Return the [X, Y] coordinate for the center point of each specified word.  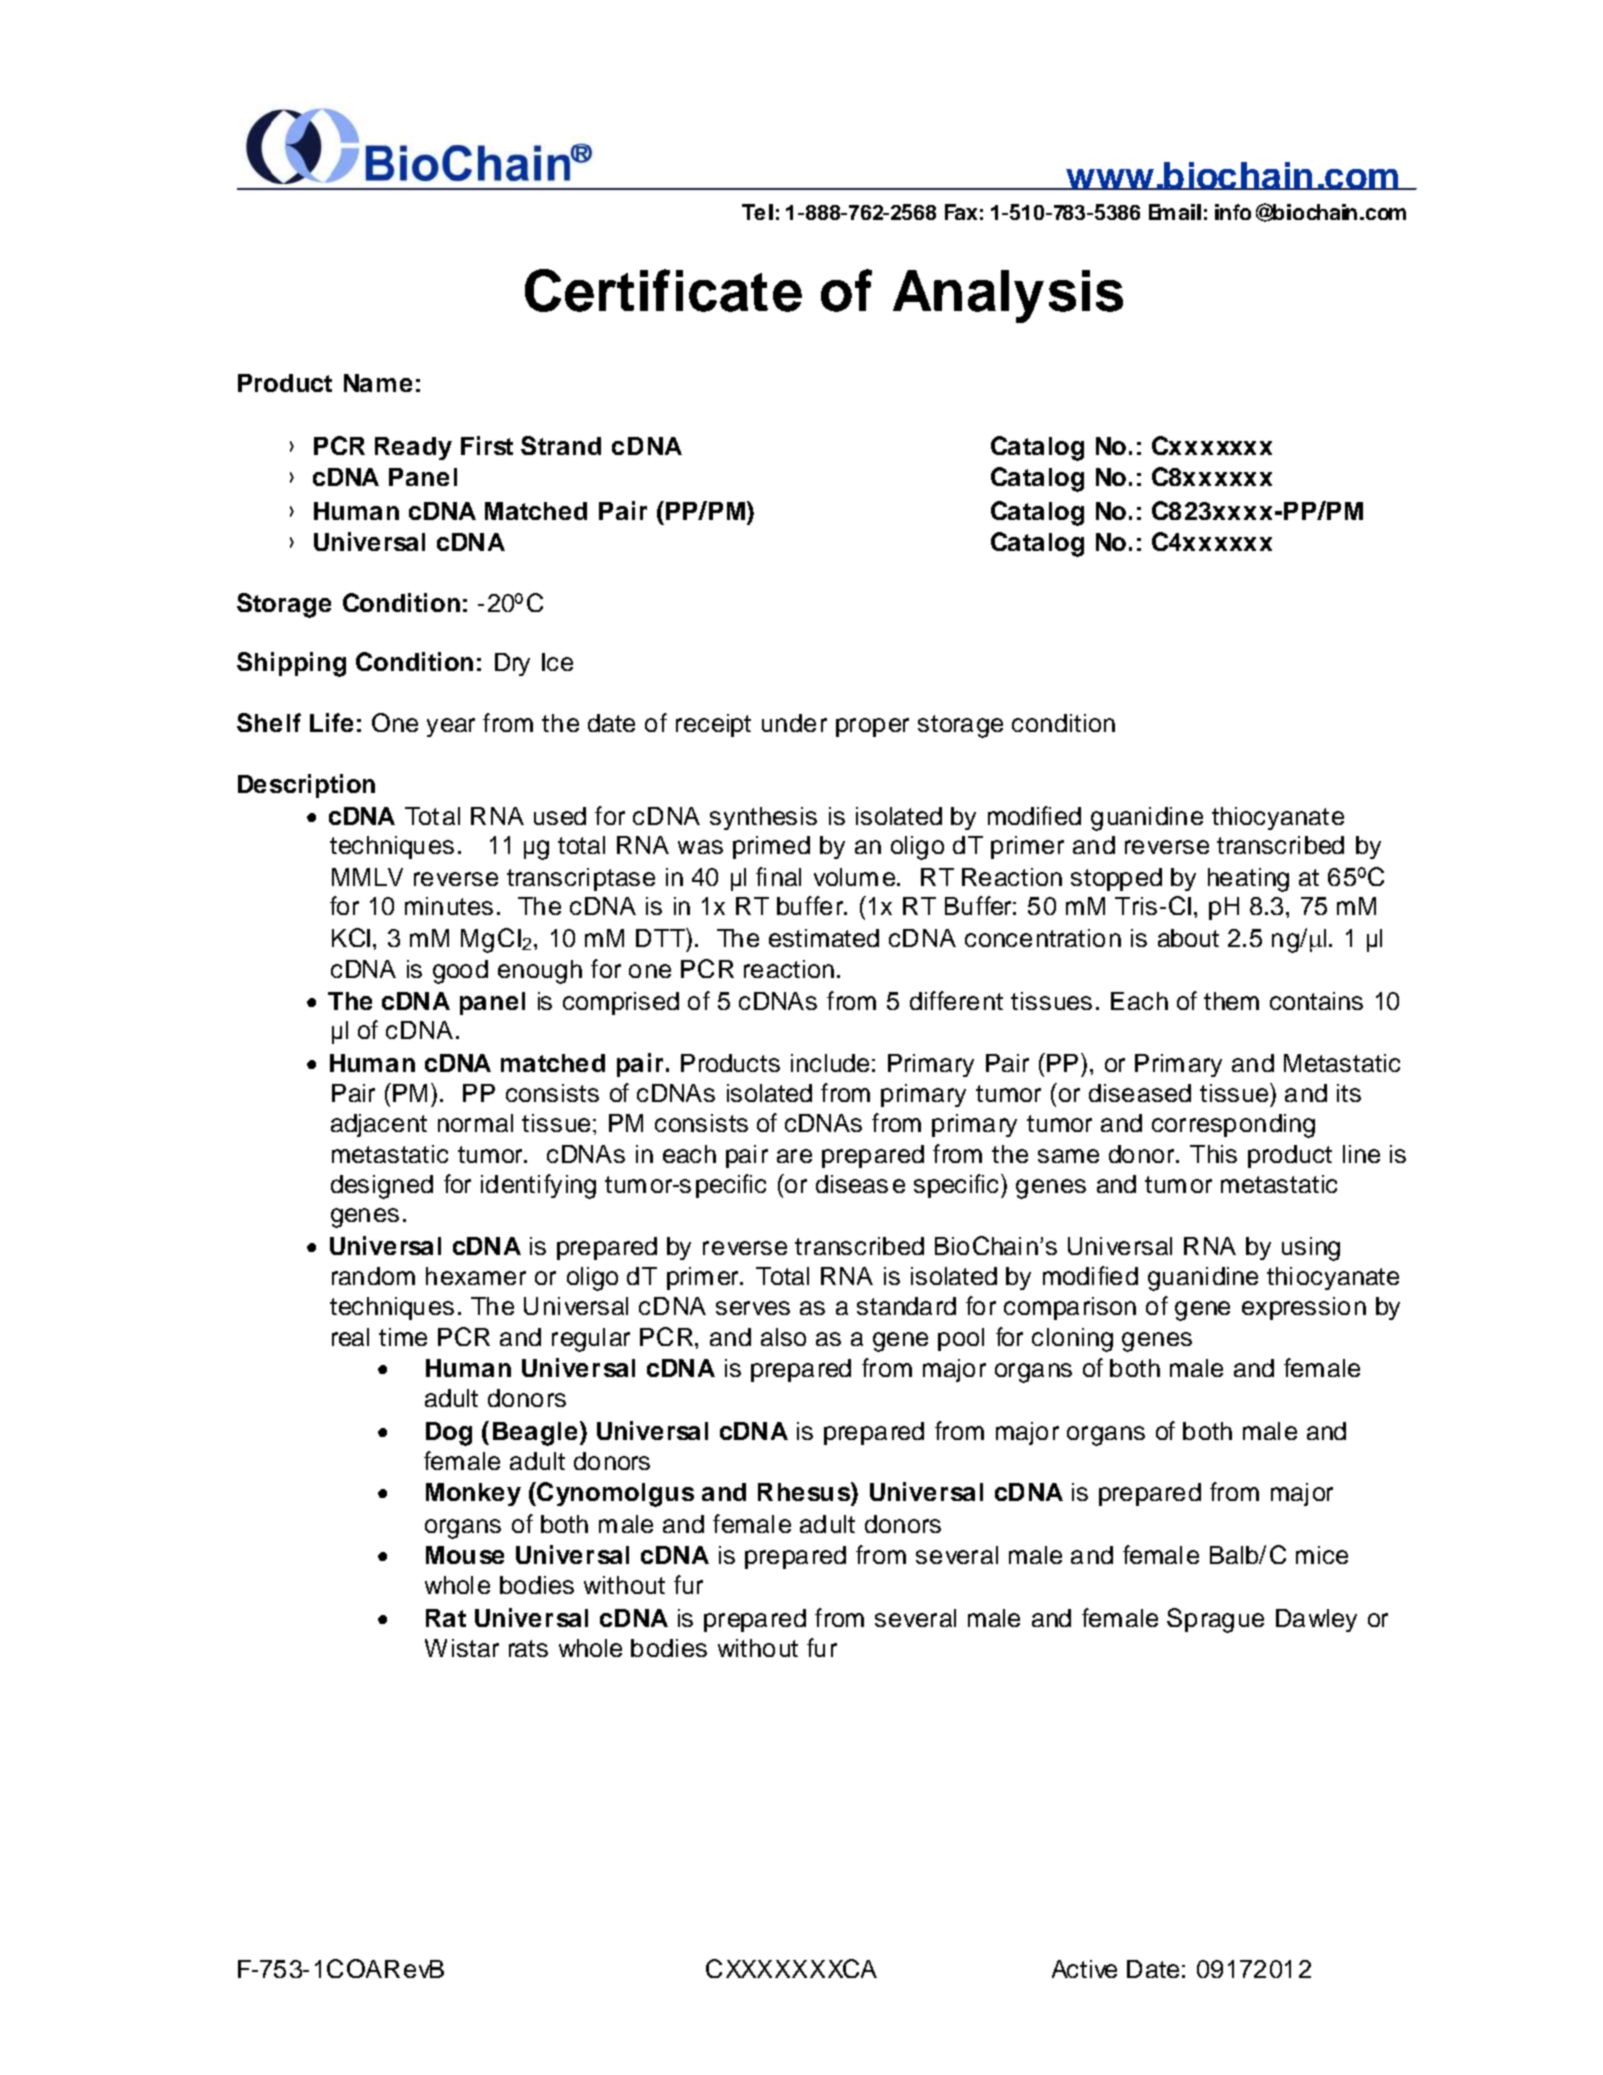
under [794, 723]
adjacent [379, 1125]
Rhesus [805, 1491]
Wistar [462, 1648]
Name [378, 383]
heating [1248, 880]
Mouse [465, 1555]
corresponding [1233, 1126]
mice [1322, 1555]
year [451, 727]
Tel [757, 212]
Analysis [1008, 296]
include [830, 1063]
